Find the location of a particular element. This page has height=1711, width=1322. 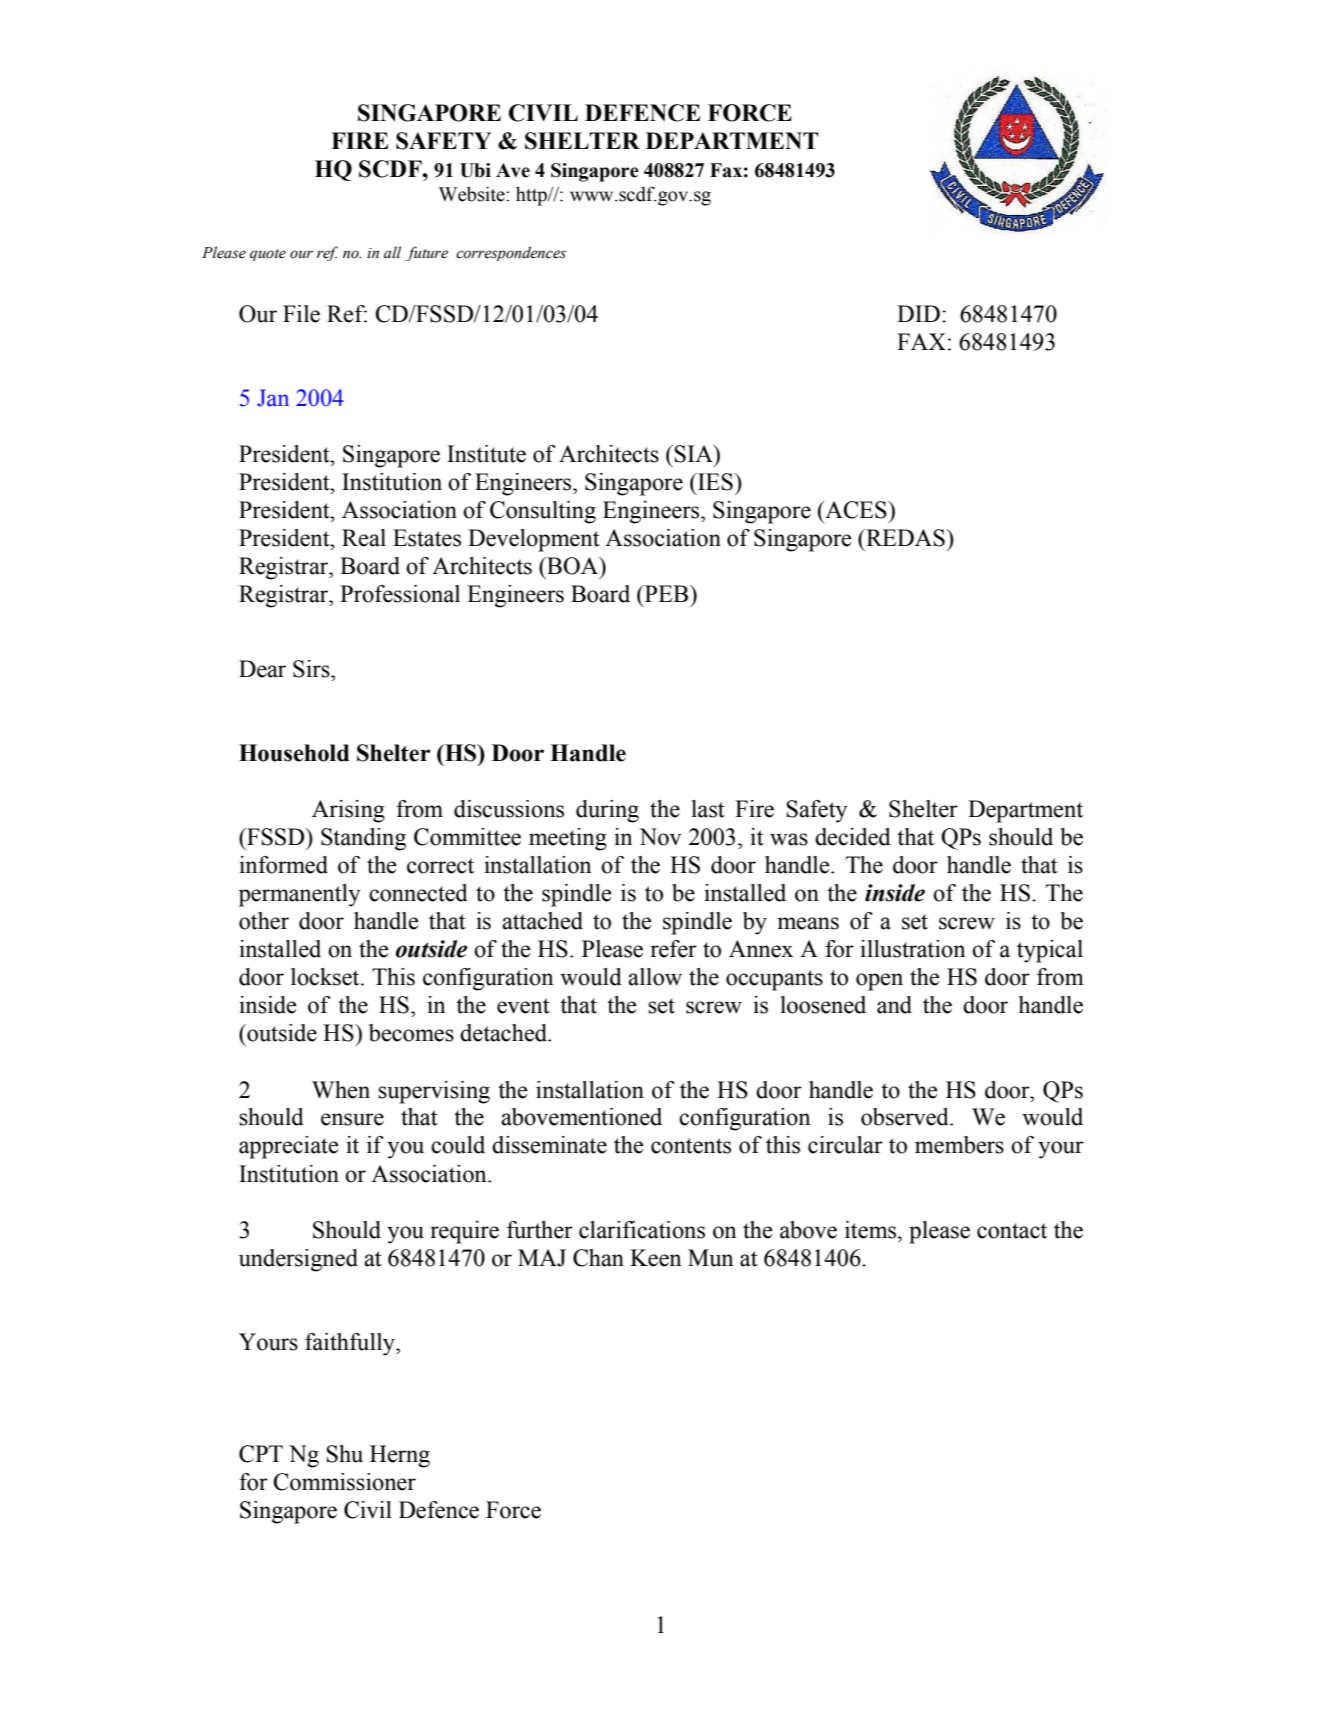

DID is located at coordinates (918, 313).
